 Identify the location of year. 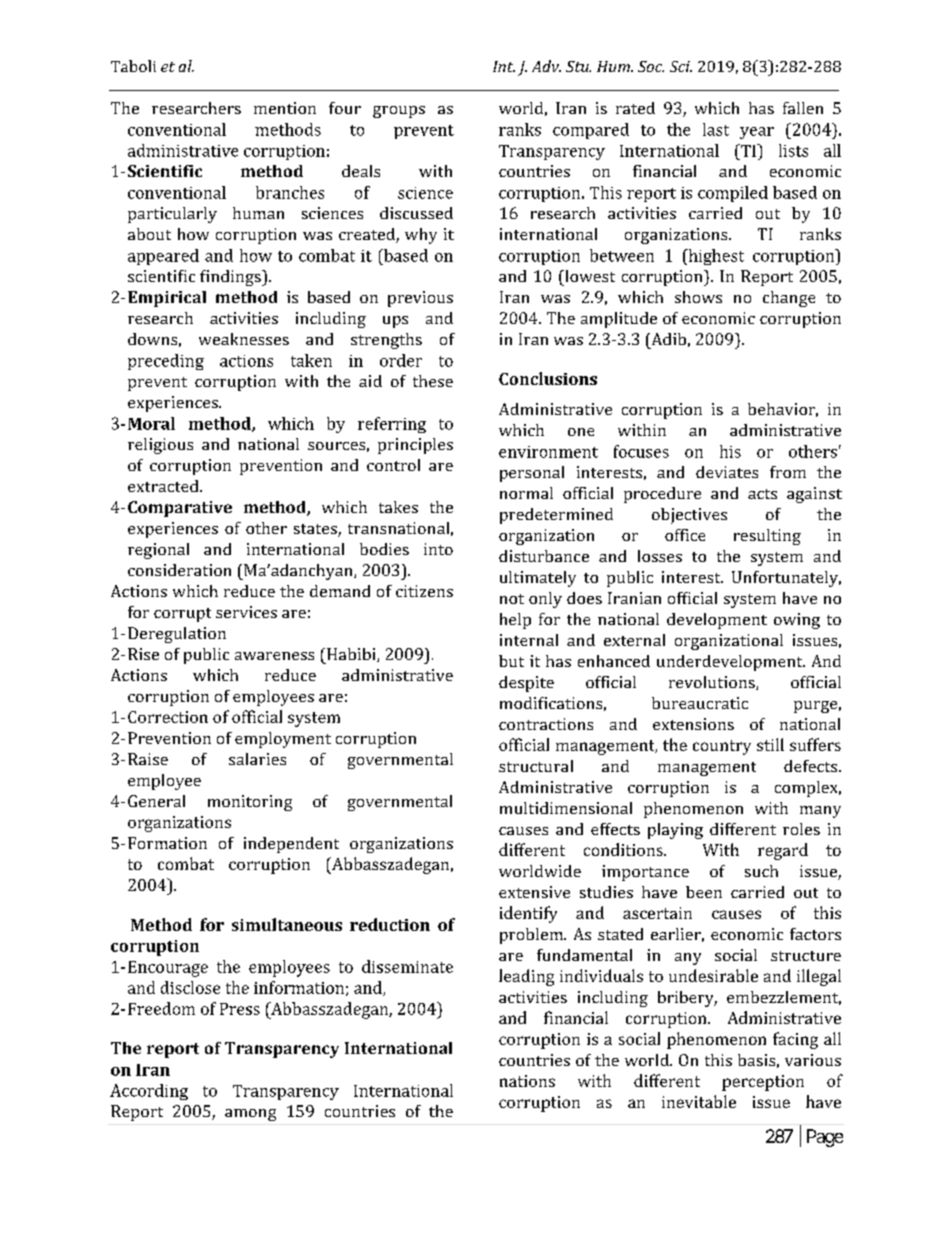
(757, 133).
